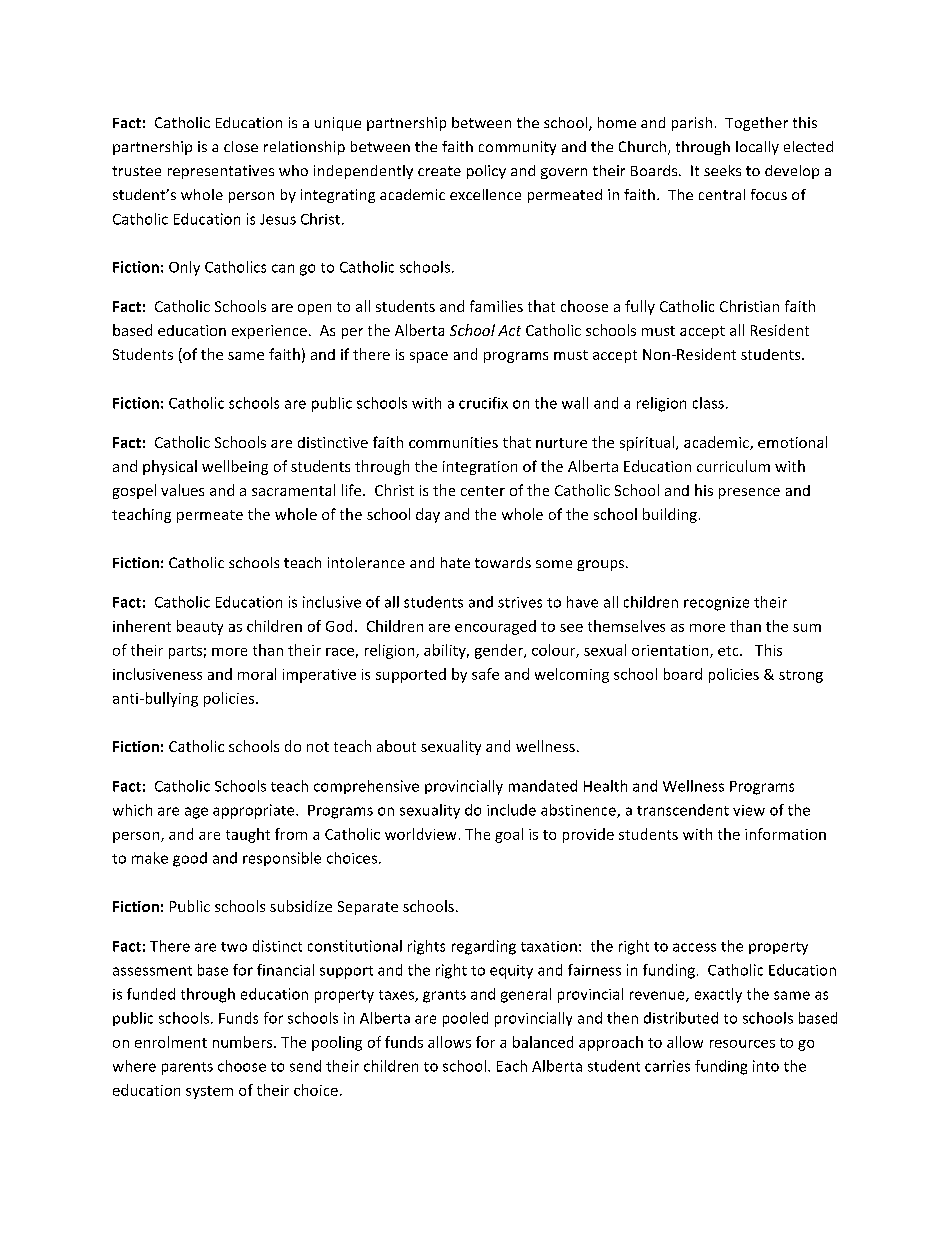 The height and width of the image is (1233, 952). What do you see at coordinates (396, 746) in the image?
I see `about` at bounding box center [396, 746].
